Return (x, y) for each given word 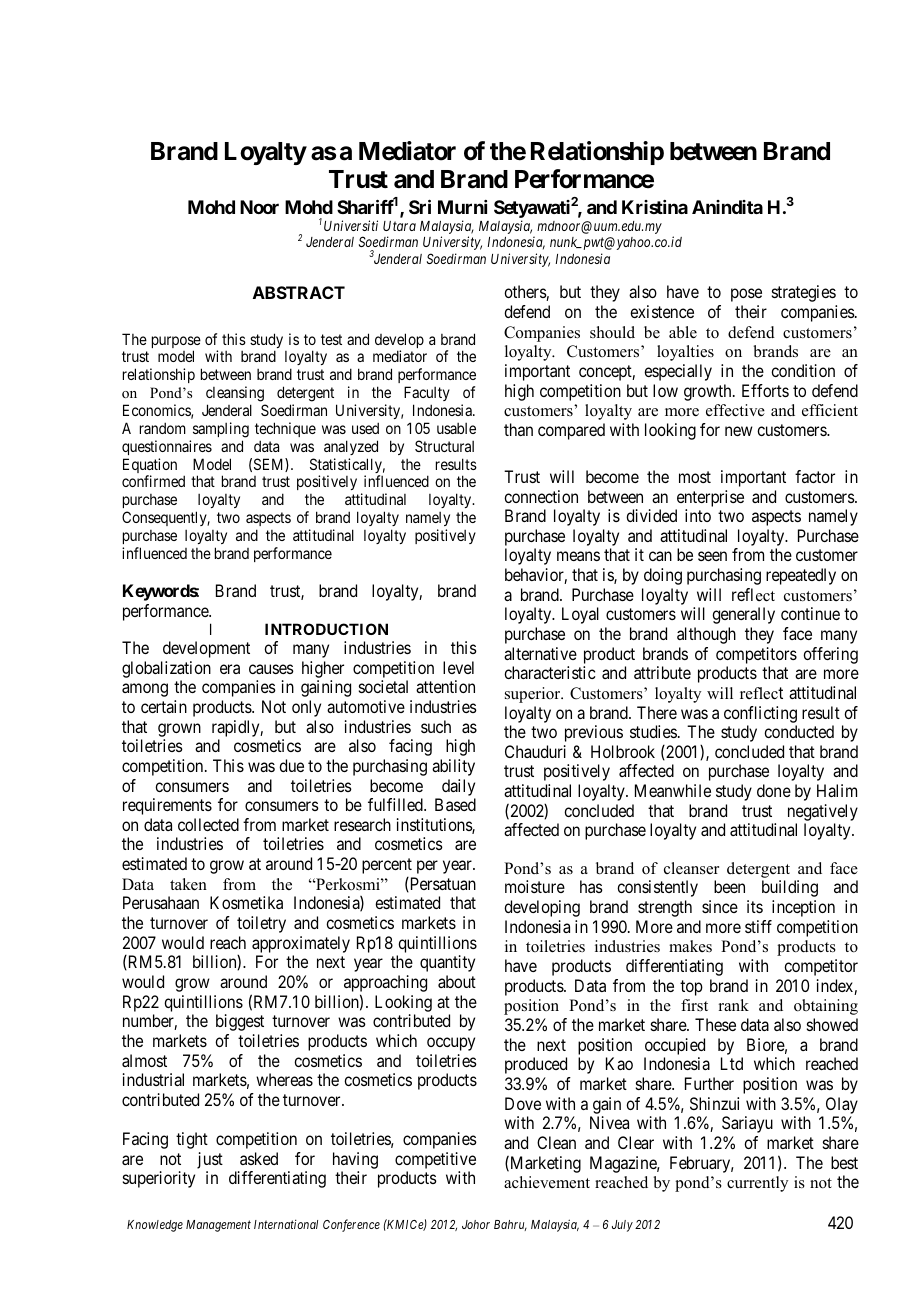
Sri (420, 207)
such (436, 726)
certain (164, 706)
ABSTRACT (299, 292)
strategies (804, 293)
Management (218, 1226)
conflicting (760, 714)
